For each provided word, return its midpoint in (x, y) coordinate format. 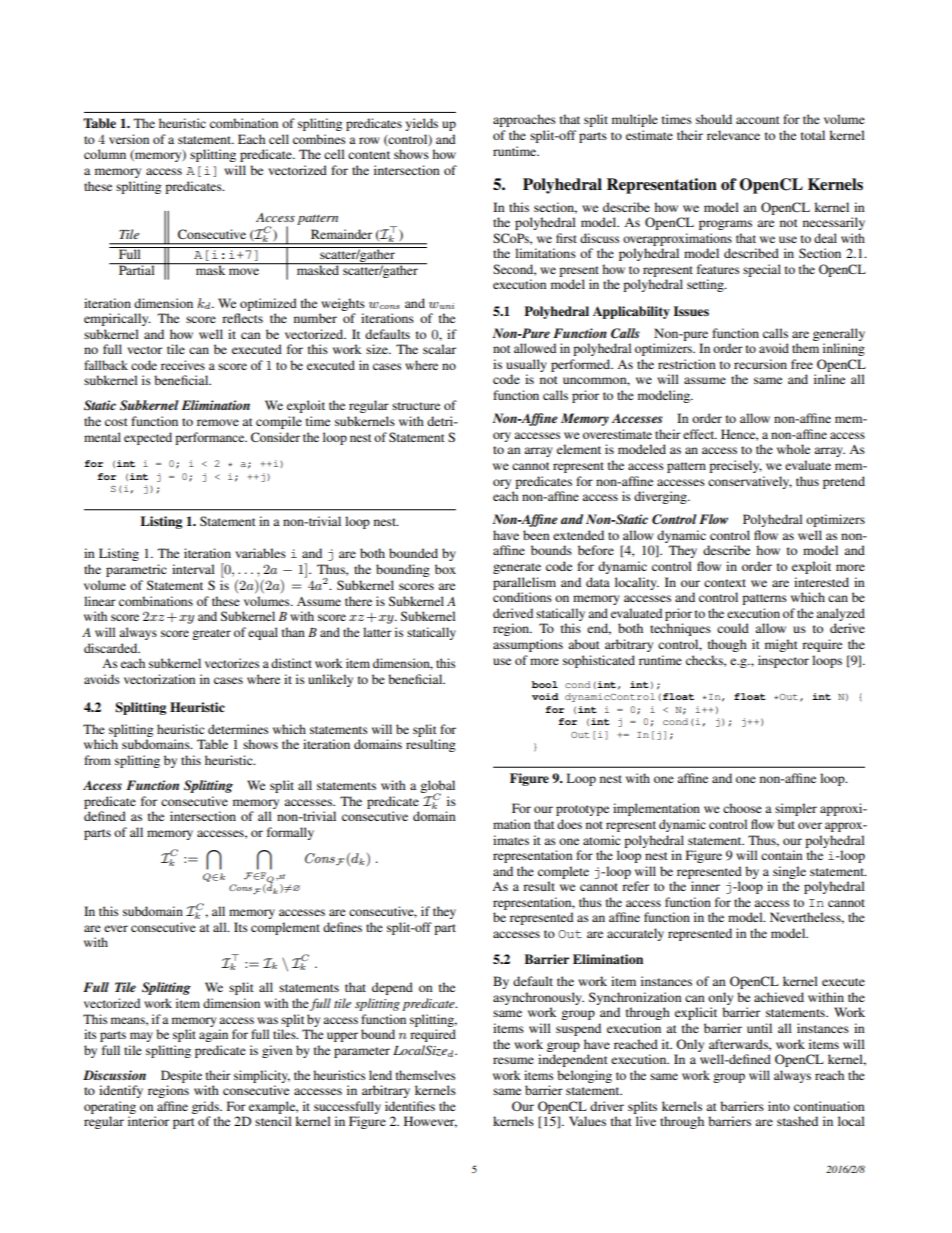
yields (421, 124)
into (779, 1106)
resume (513, 1060)
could (733, 628)
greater (211, 634)
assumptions (528, 645)
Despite (181, 1076)
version (129, 139)
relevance (733, 135)
